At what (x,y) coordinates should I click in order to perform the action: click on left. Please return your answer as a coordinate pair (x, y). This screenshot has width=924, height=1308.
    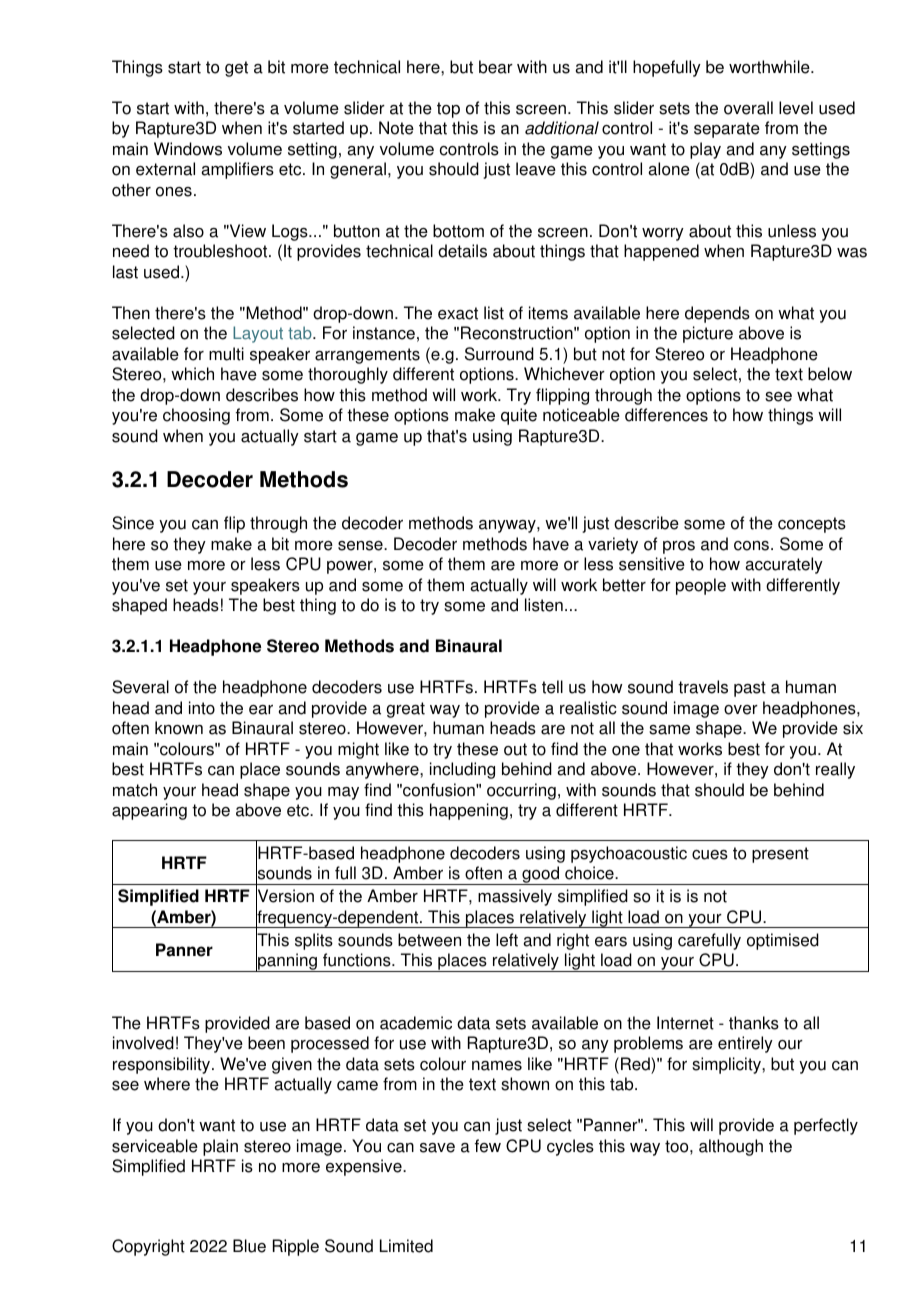
    Looking at the image, I should click on (507, 940).
